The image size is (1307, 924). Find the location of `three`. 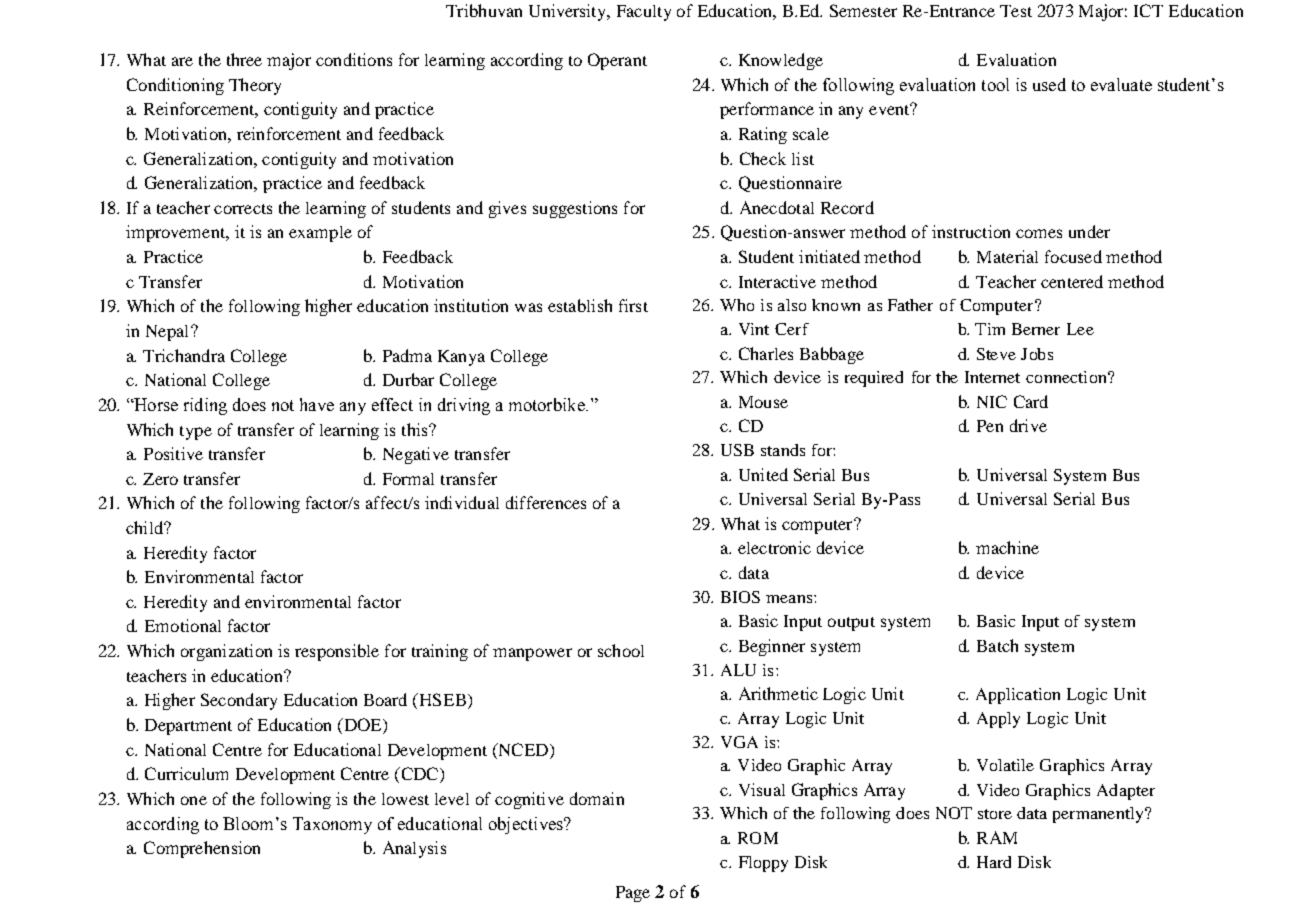

three is located at coordinates (244, 59).
